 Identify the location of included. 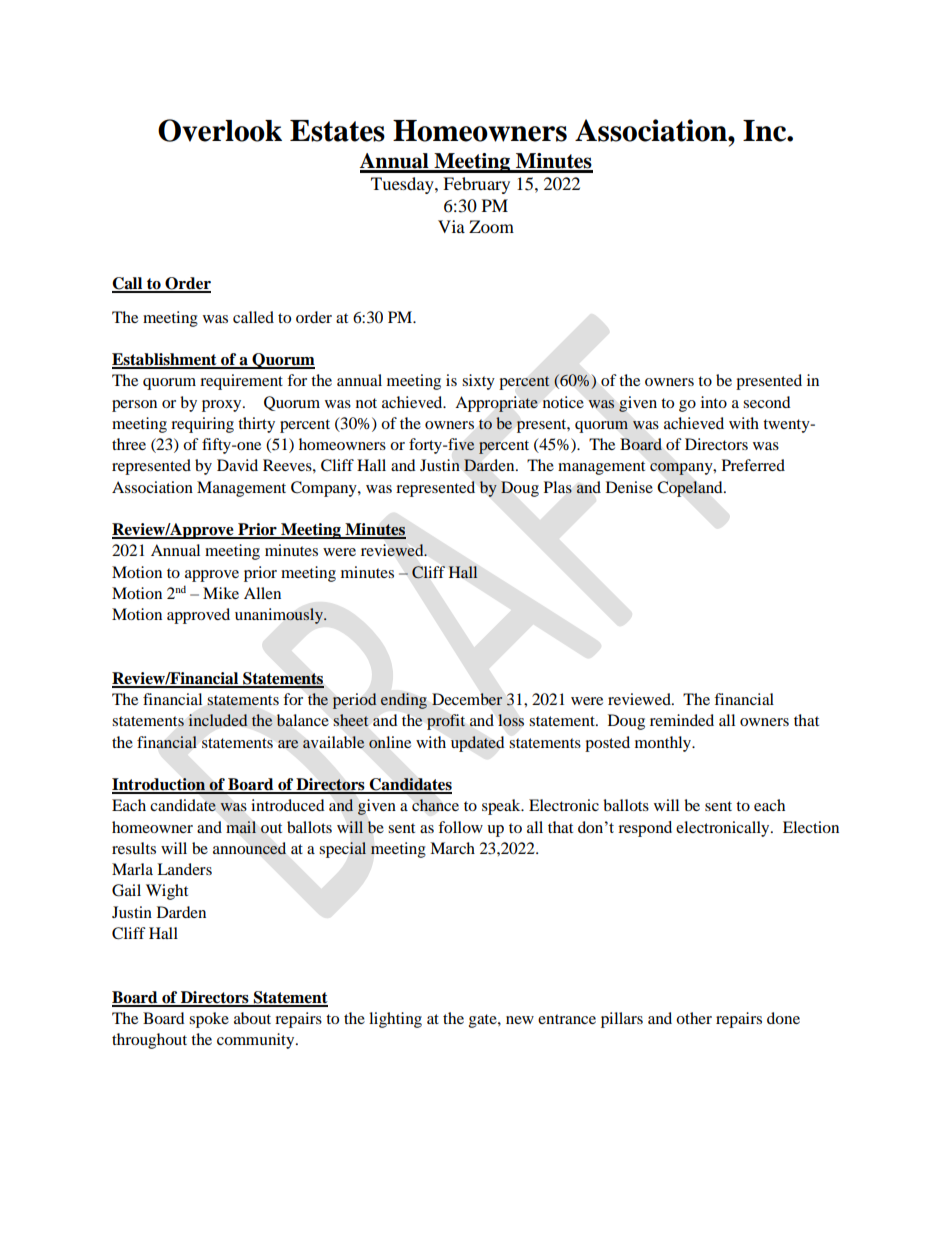
(218, 720).
